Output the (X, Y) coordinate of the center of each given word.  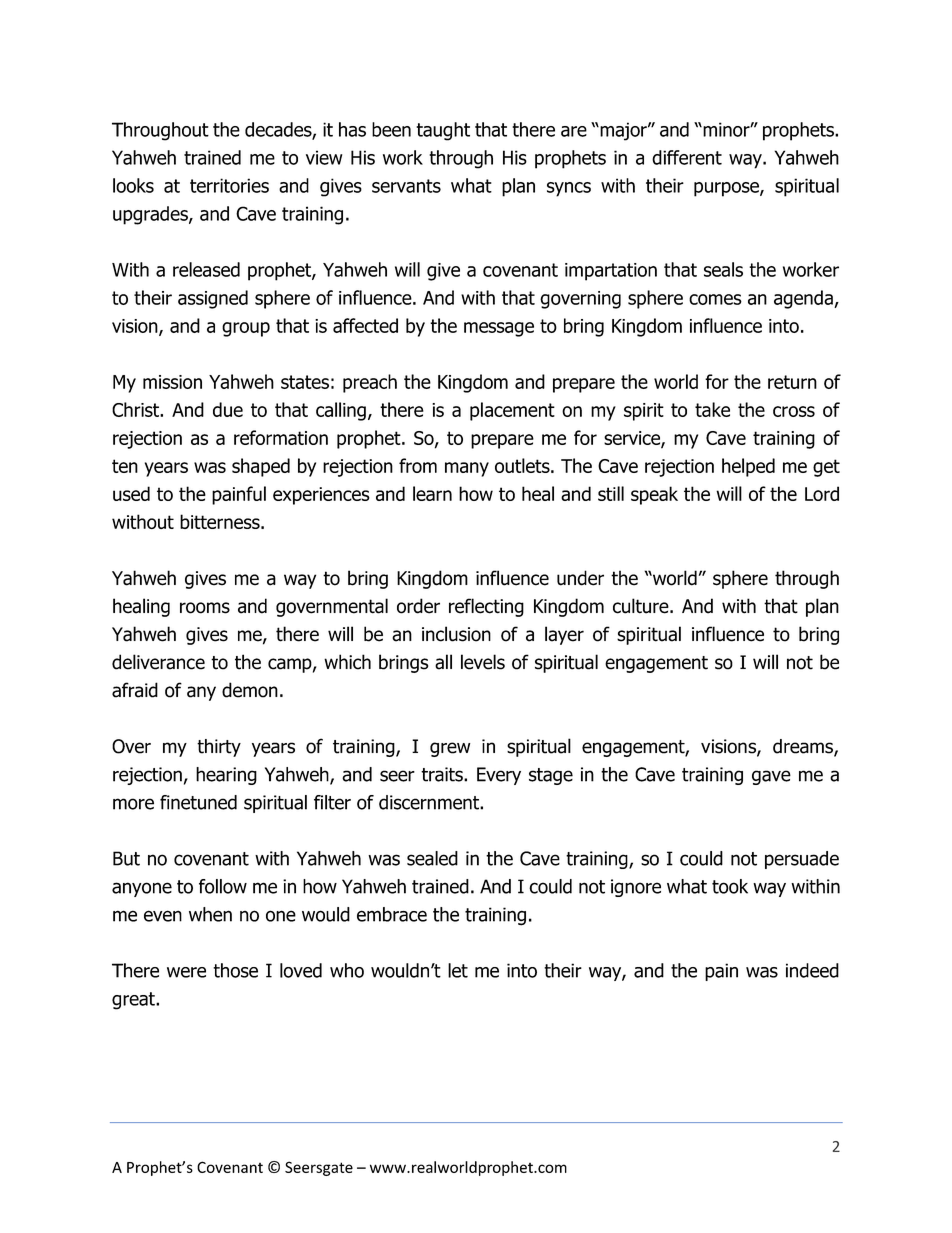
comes (715, 299)
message (499, 329)
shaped (261, 467)
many (467, 469)
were (186, 972)
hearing (226, 776)
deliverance (158, 662)
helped (748, 467)
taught (443, 131)
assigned (213, 299)
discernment (430, 802)
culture (642, 606)
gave (771, 777)
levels (483, 662)
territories (229, 185)
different (687, 157)
